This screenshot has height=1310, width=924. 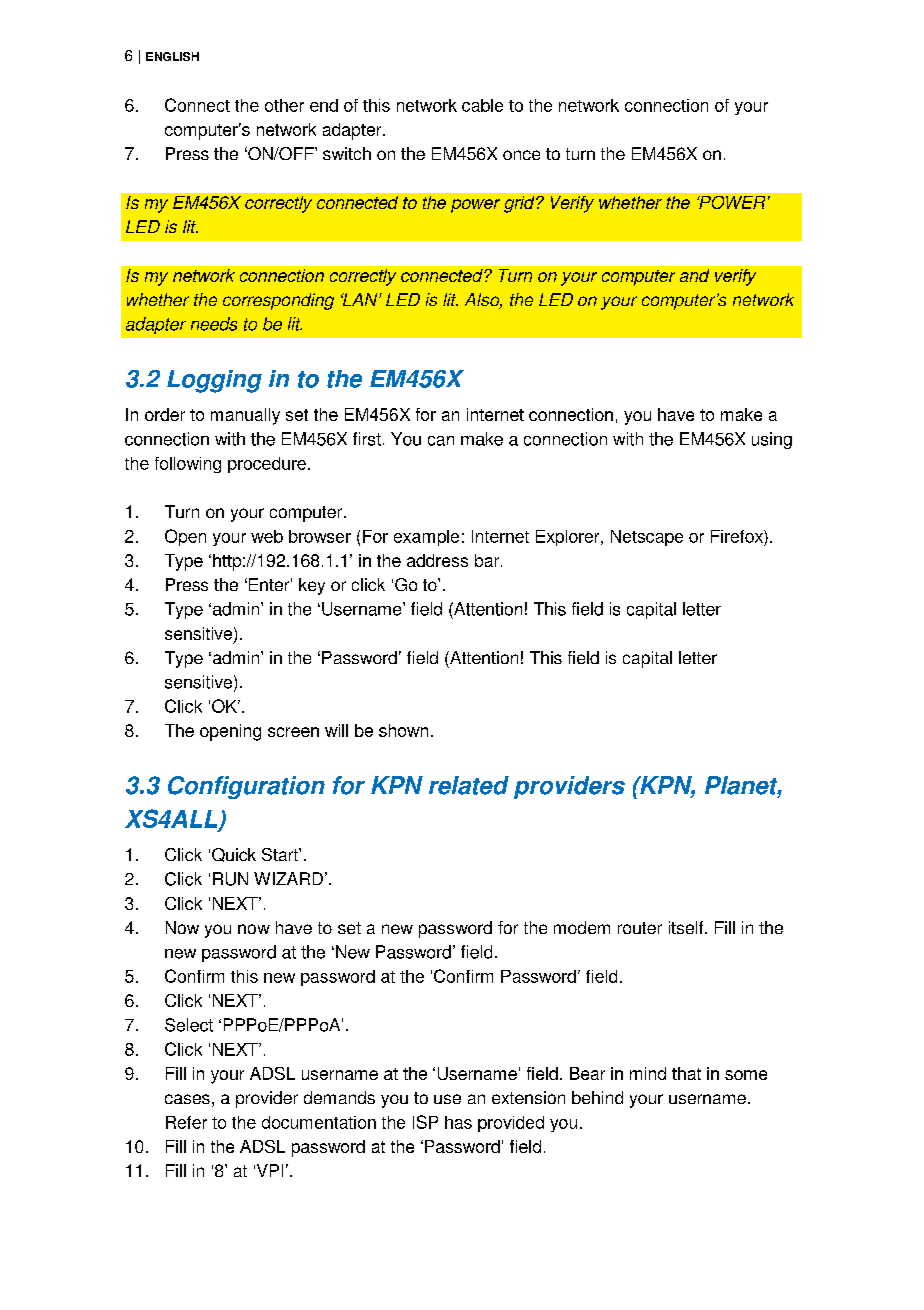 What do you see at coordinates (187, 1099) in the screenshot?
I see `cases` at bounding box center [187, 1099].
